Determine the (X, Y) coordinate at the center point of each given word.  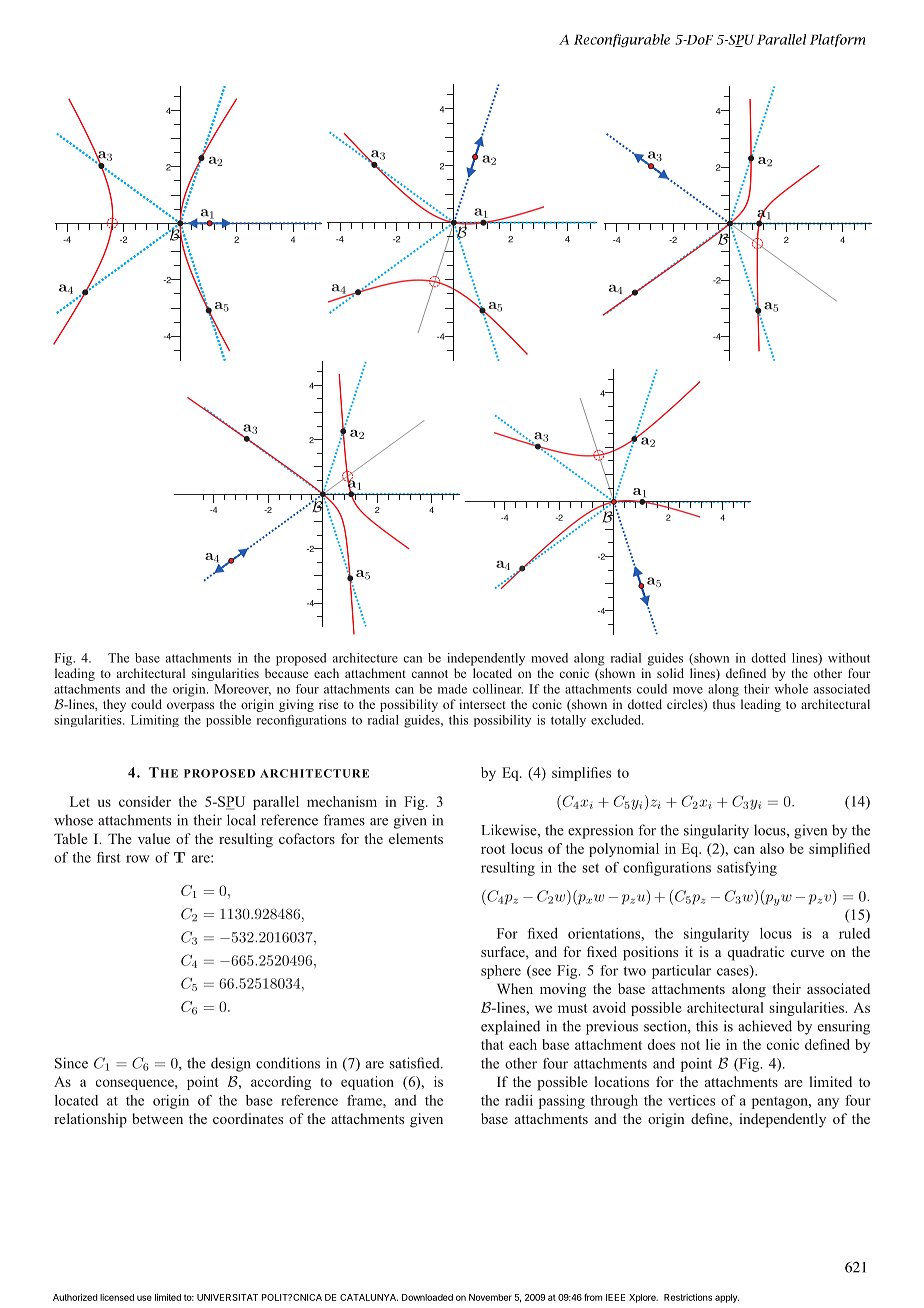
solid (670, 673)
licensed (117, 1297)
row (137, 859)
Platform (837, 40)
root (493, 849)
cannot (430, 674)
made (452, 689)
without (849, 658)
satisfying (747, 869)
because (286, 673)
